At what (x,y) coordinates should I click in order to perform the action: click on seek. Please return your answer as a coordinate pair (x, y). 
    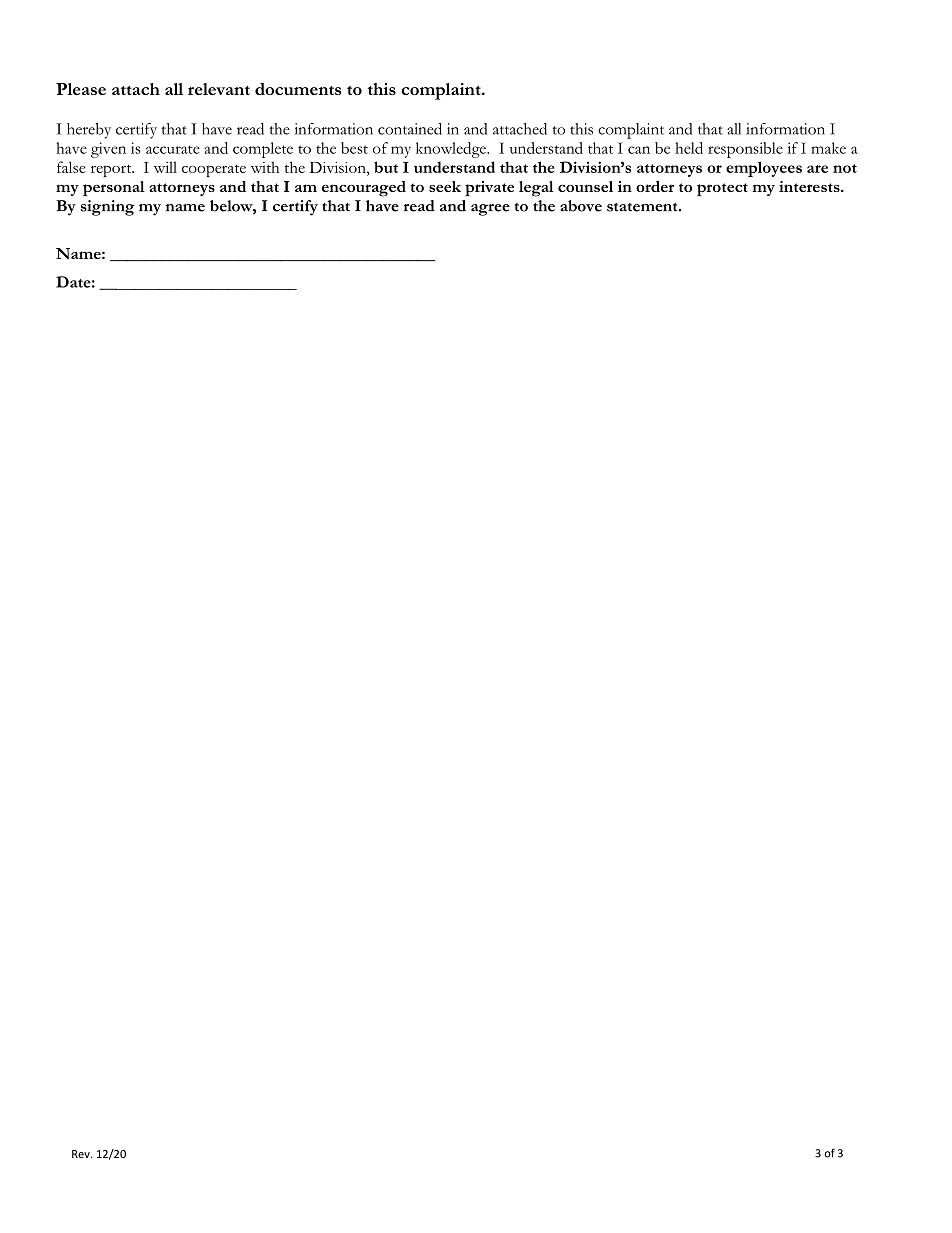
    Looking at the image, I should click on (445, 186).
